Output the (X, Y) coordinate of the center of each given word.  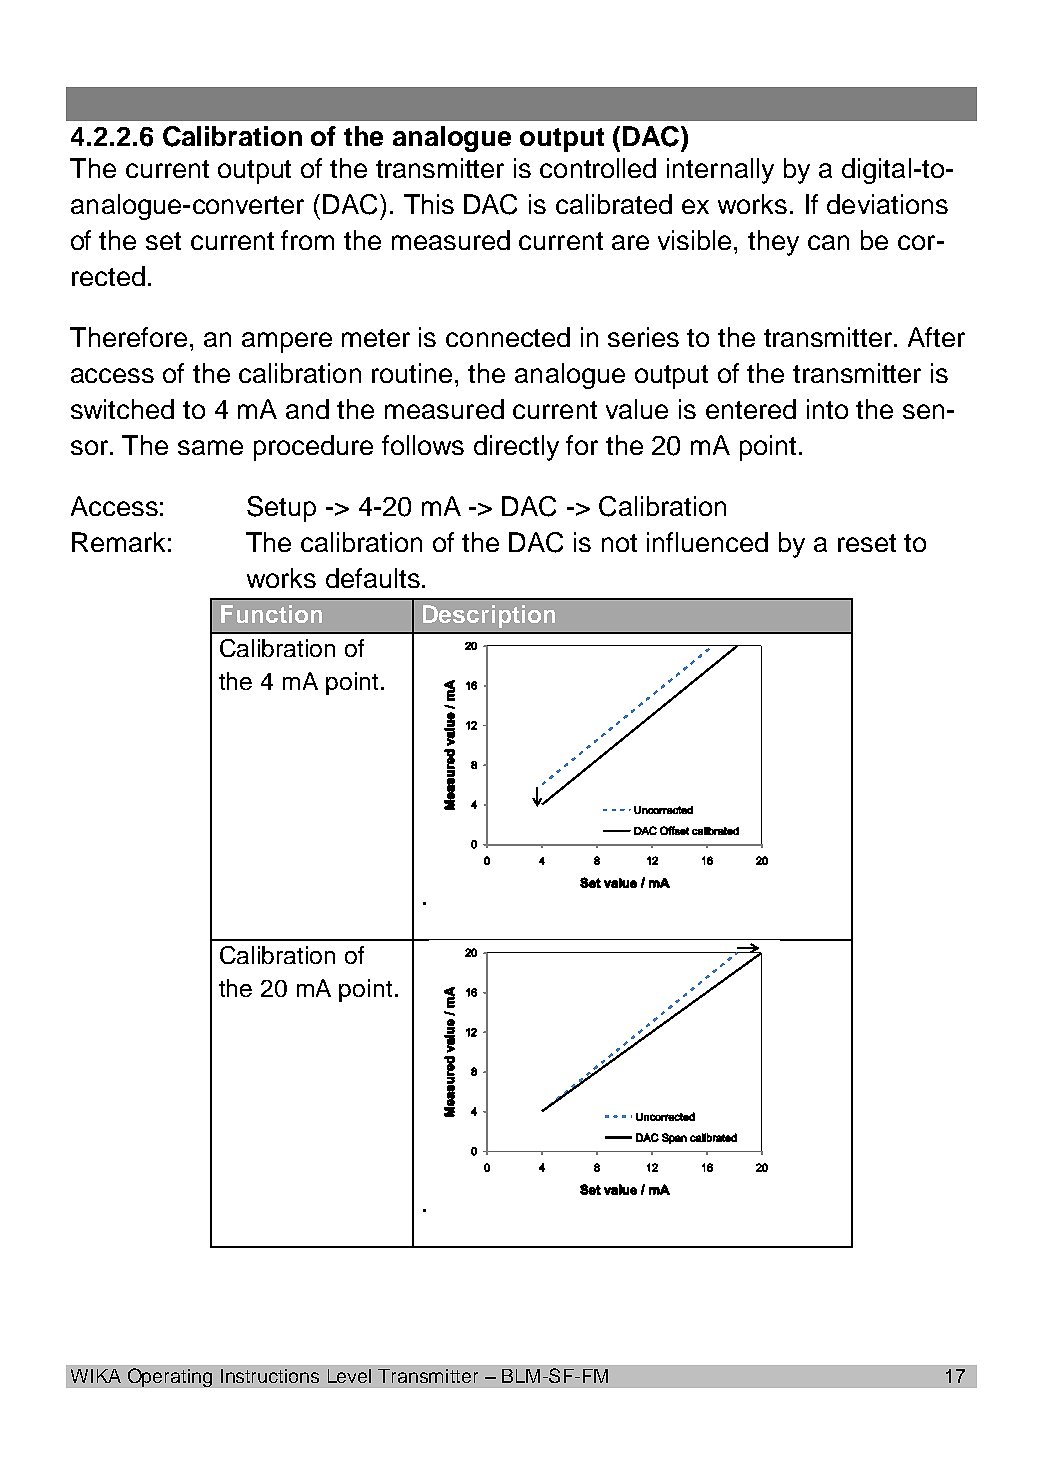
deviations (887, 204)
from (307, 240)
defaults (373, 578)
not (619, 543)
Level (349, 1376)
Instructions (270, 1376)
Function (271, 614)
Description (489, 616)
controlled (598, 168)
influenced (707, 542)
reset (867, 543)
